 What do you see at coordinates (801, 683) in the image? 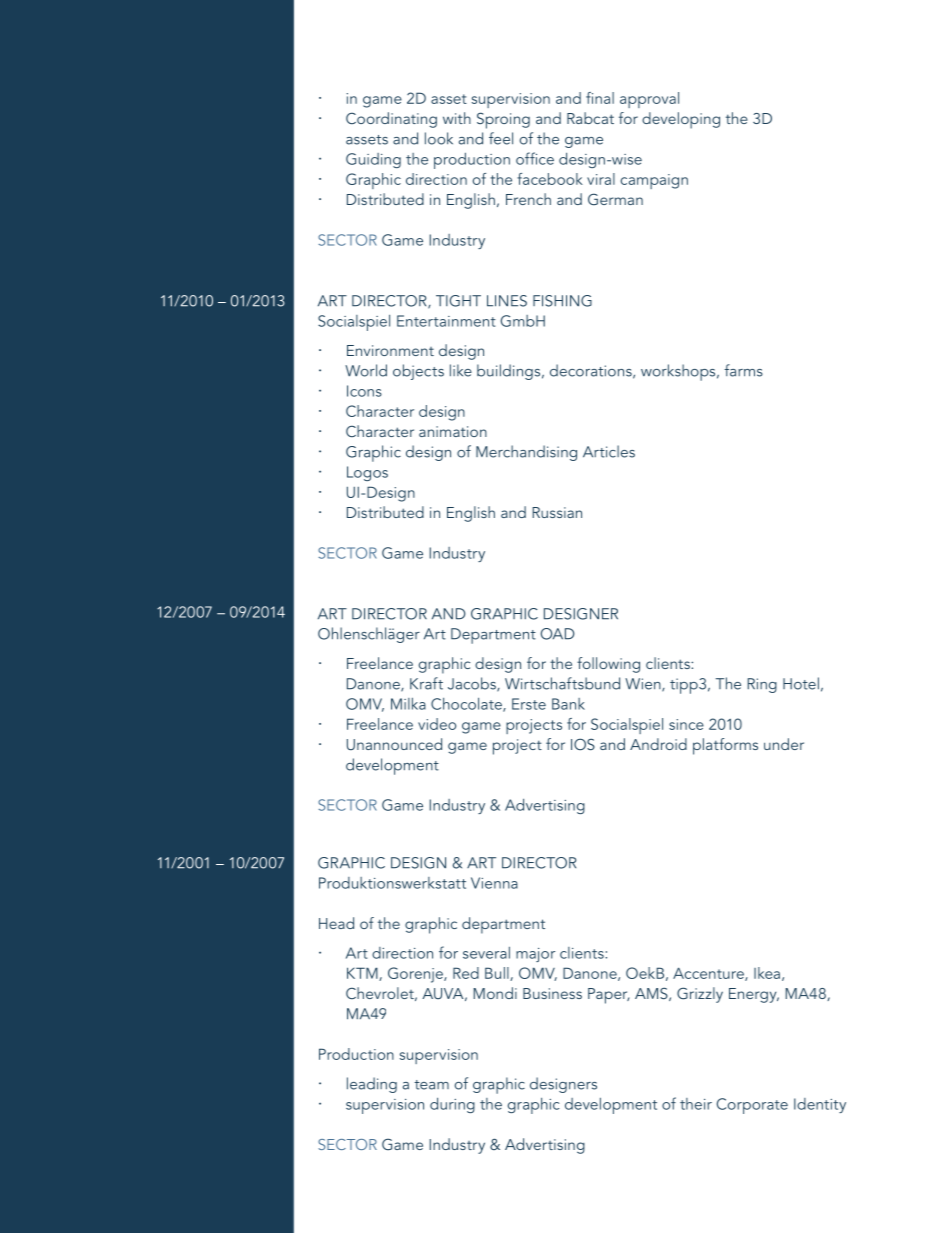
I see `Hotel` at bounding box center [801, 683].
